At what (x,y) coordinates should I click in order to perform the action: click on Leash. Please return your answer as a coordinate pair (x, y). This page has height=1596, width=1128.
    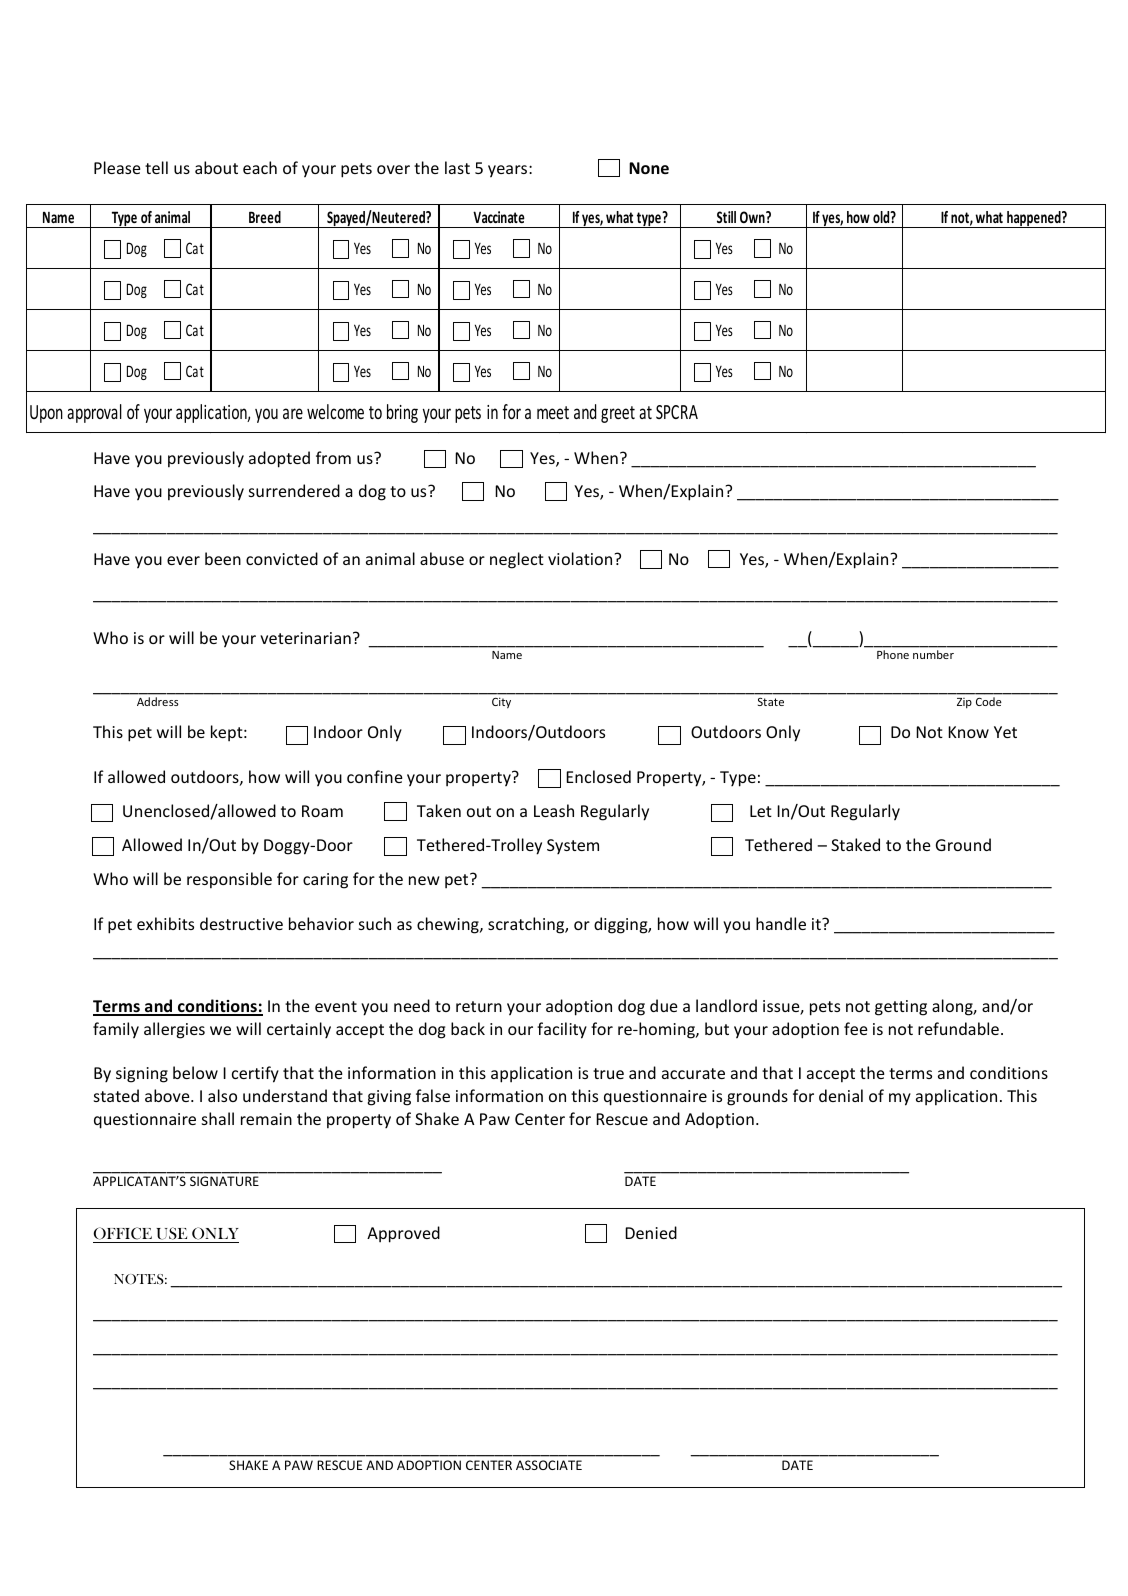
    Looking at the image, I should click on (554, 810).
